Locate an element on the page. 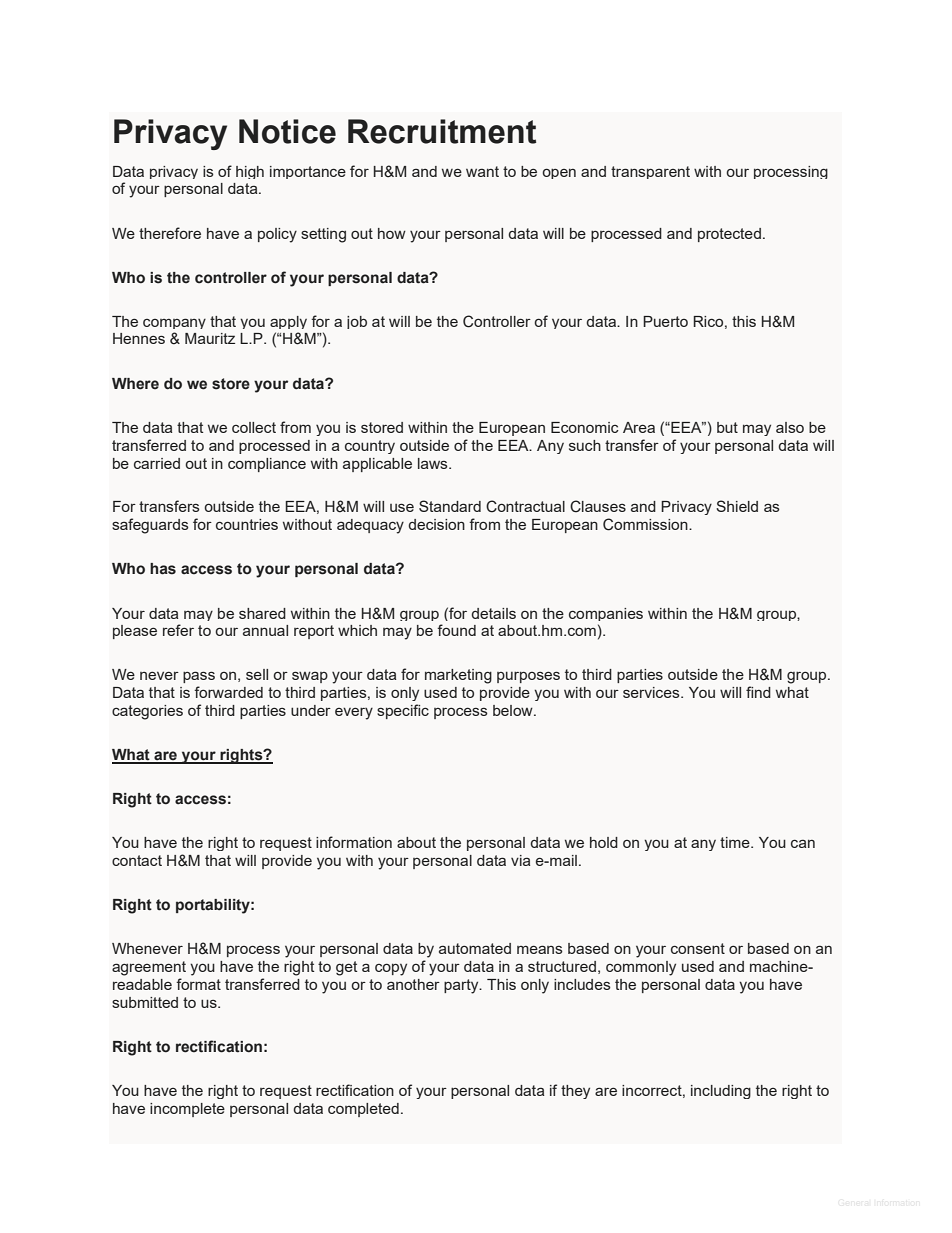  refer is located at coordinates (178, 630).
